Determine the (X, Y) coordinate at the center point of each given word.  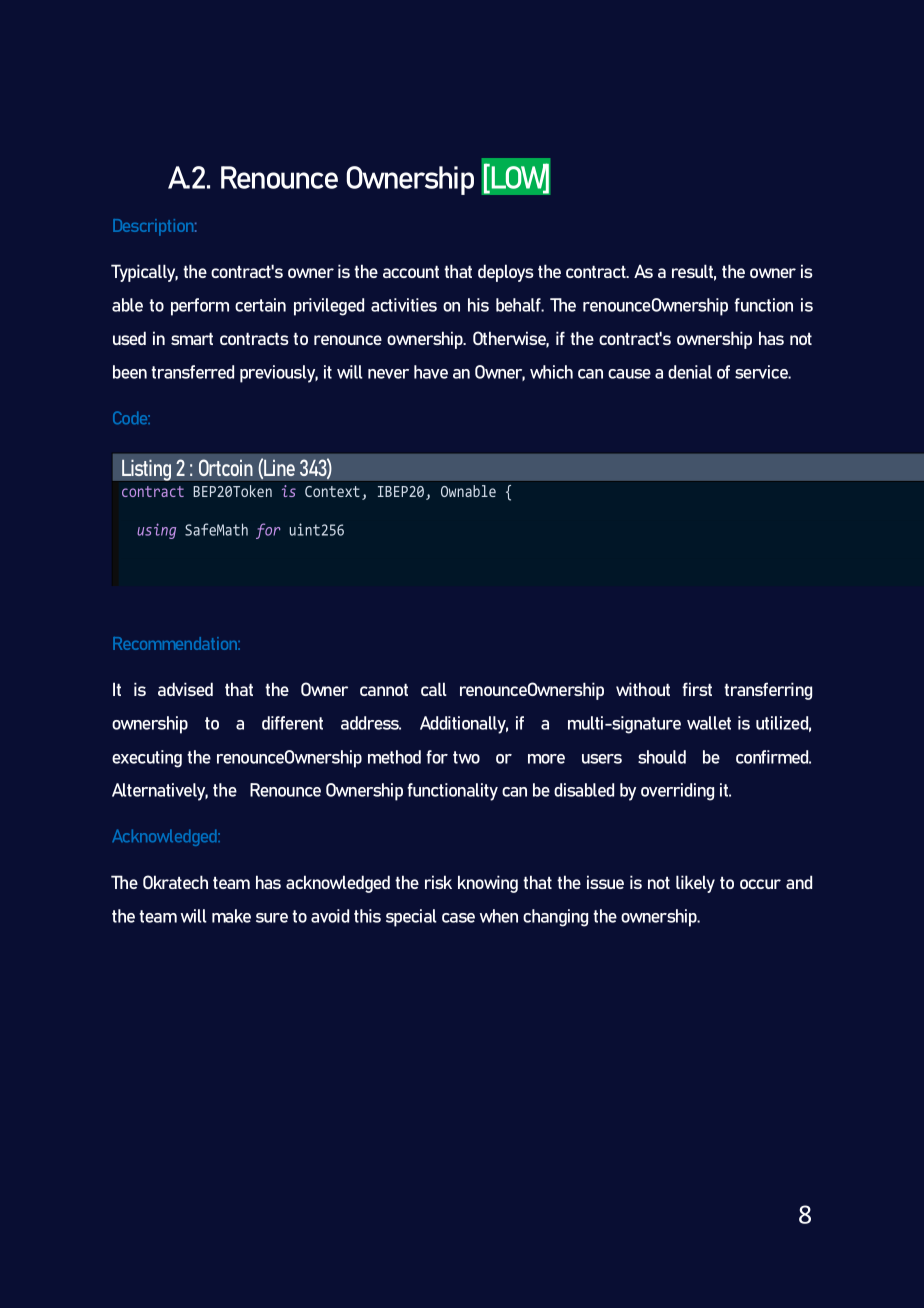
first (697, 689)
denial (690, 372)
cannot (384, 690)
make (231, 916)
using (156, 531)
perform (200, 307)
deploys (505, 273)
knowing (488, 884)
